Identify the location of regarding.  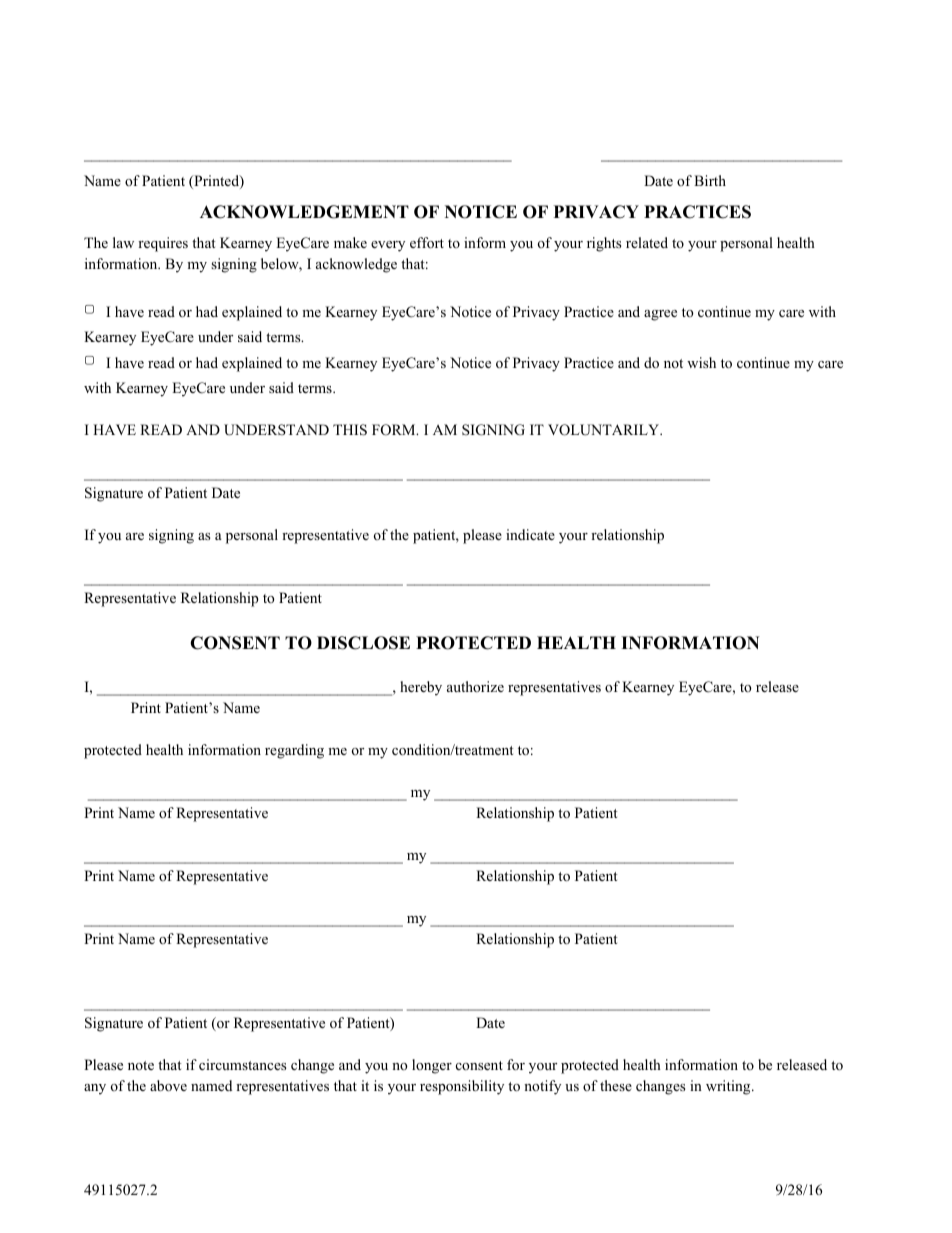
(294, 751).
